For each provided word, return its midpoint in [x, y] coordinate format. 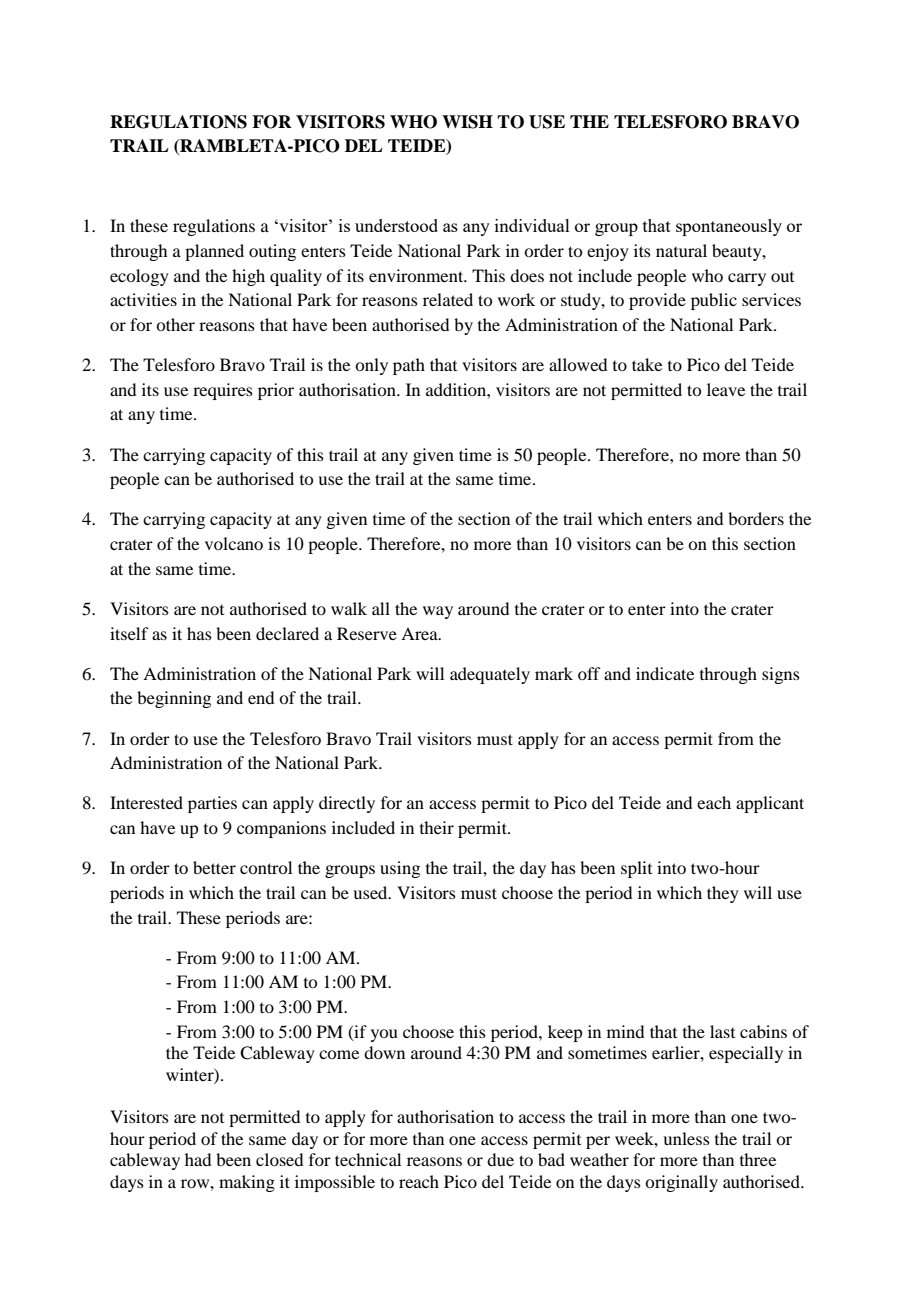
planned [214, 252]
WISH [467, 122]
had [198, 1159]
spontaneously [729, 227]
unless [686, 1138]
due [500, 1159]
